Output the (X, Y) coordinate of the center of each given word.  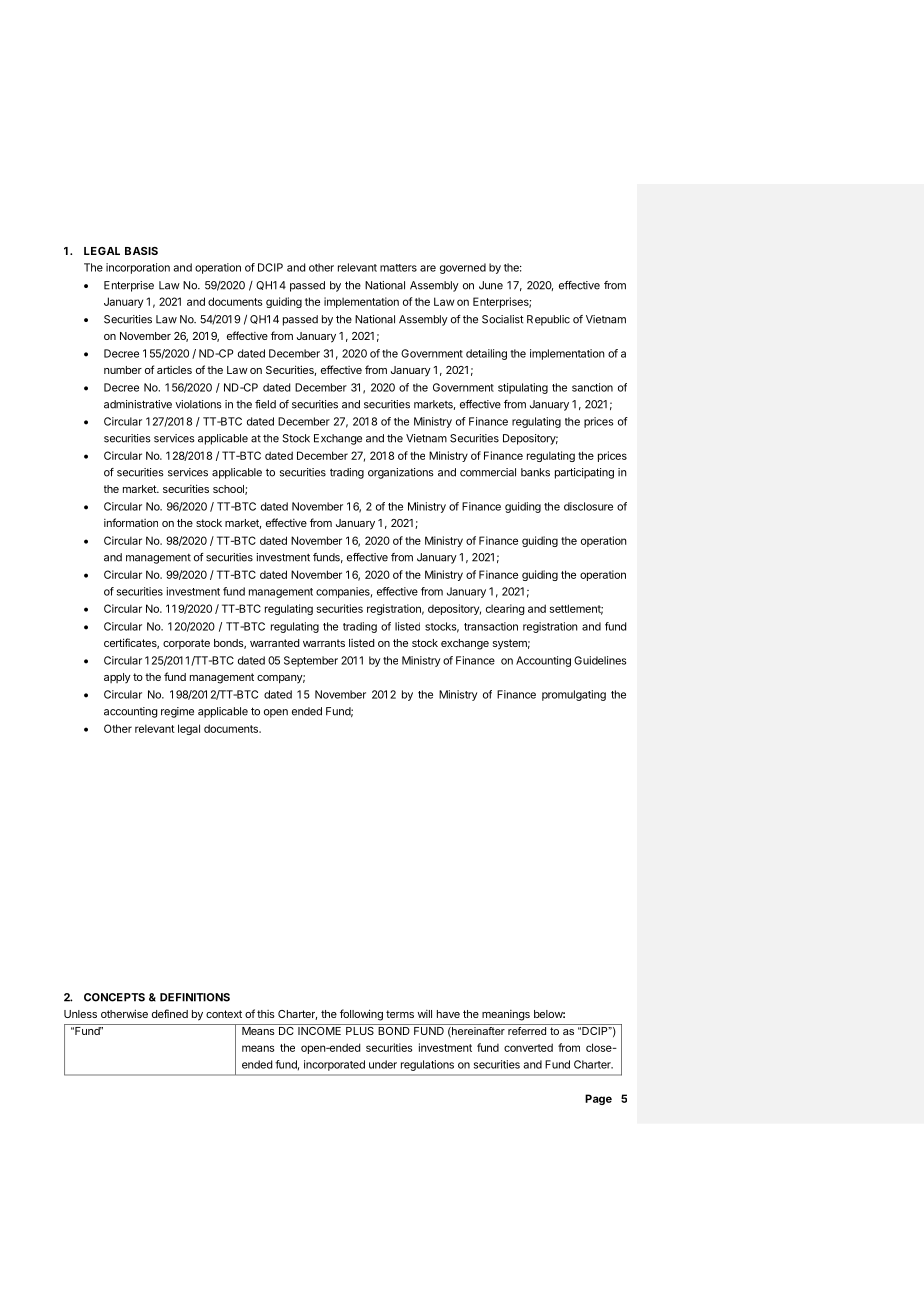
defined (170, 1013)
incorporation (138, 268)
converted (528, 1047)
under (383, 1064)
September (311, 661)
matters (398, 268)
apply (117, 678)
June (491, 285)
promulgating (574, 695)
